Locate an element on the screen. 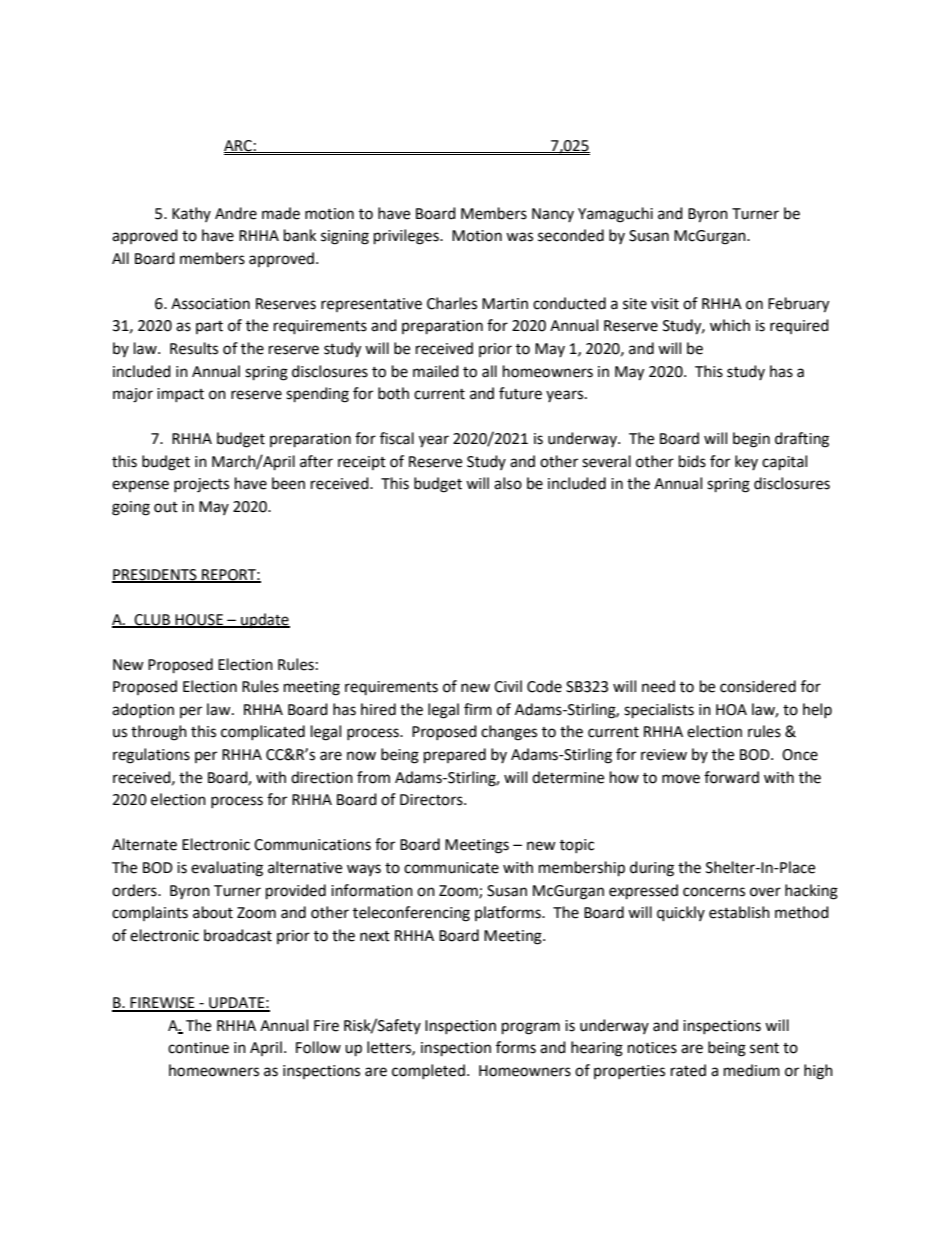  over is located at coordinates (765, 892).
